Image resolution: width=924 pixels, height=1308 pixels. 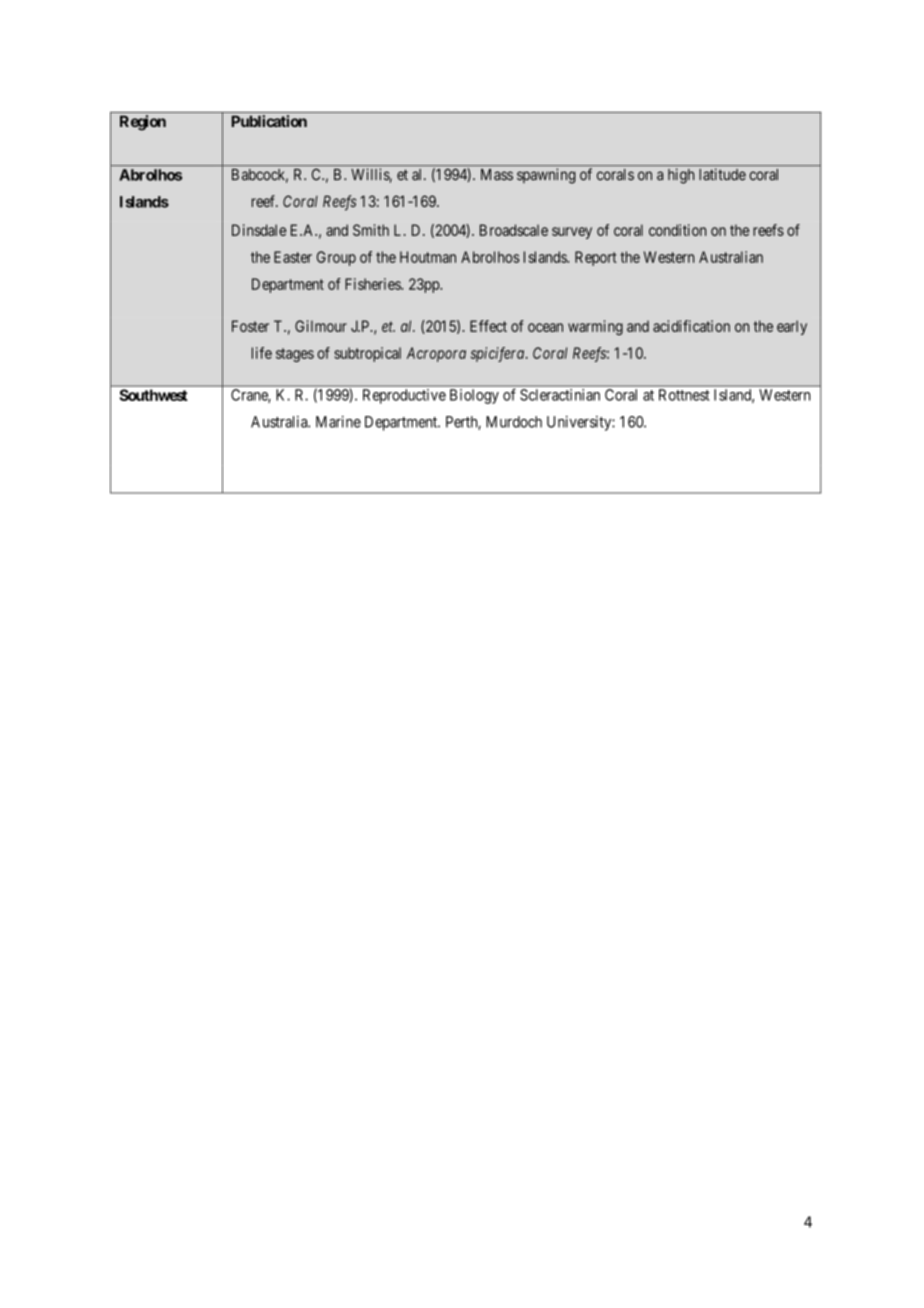 I want to click on acidification, so click(x=691, y=326).
